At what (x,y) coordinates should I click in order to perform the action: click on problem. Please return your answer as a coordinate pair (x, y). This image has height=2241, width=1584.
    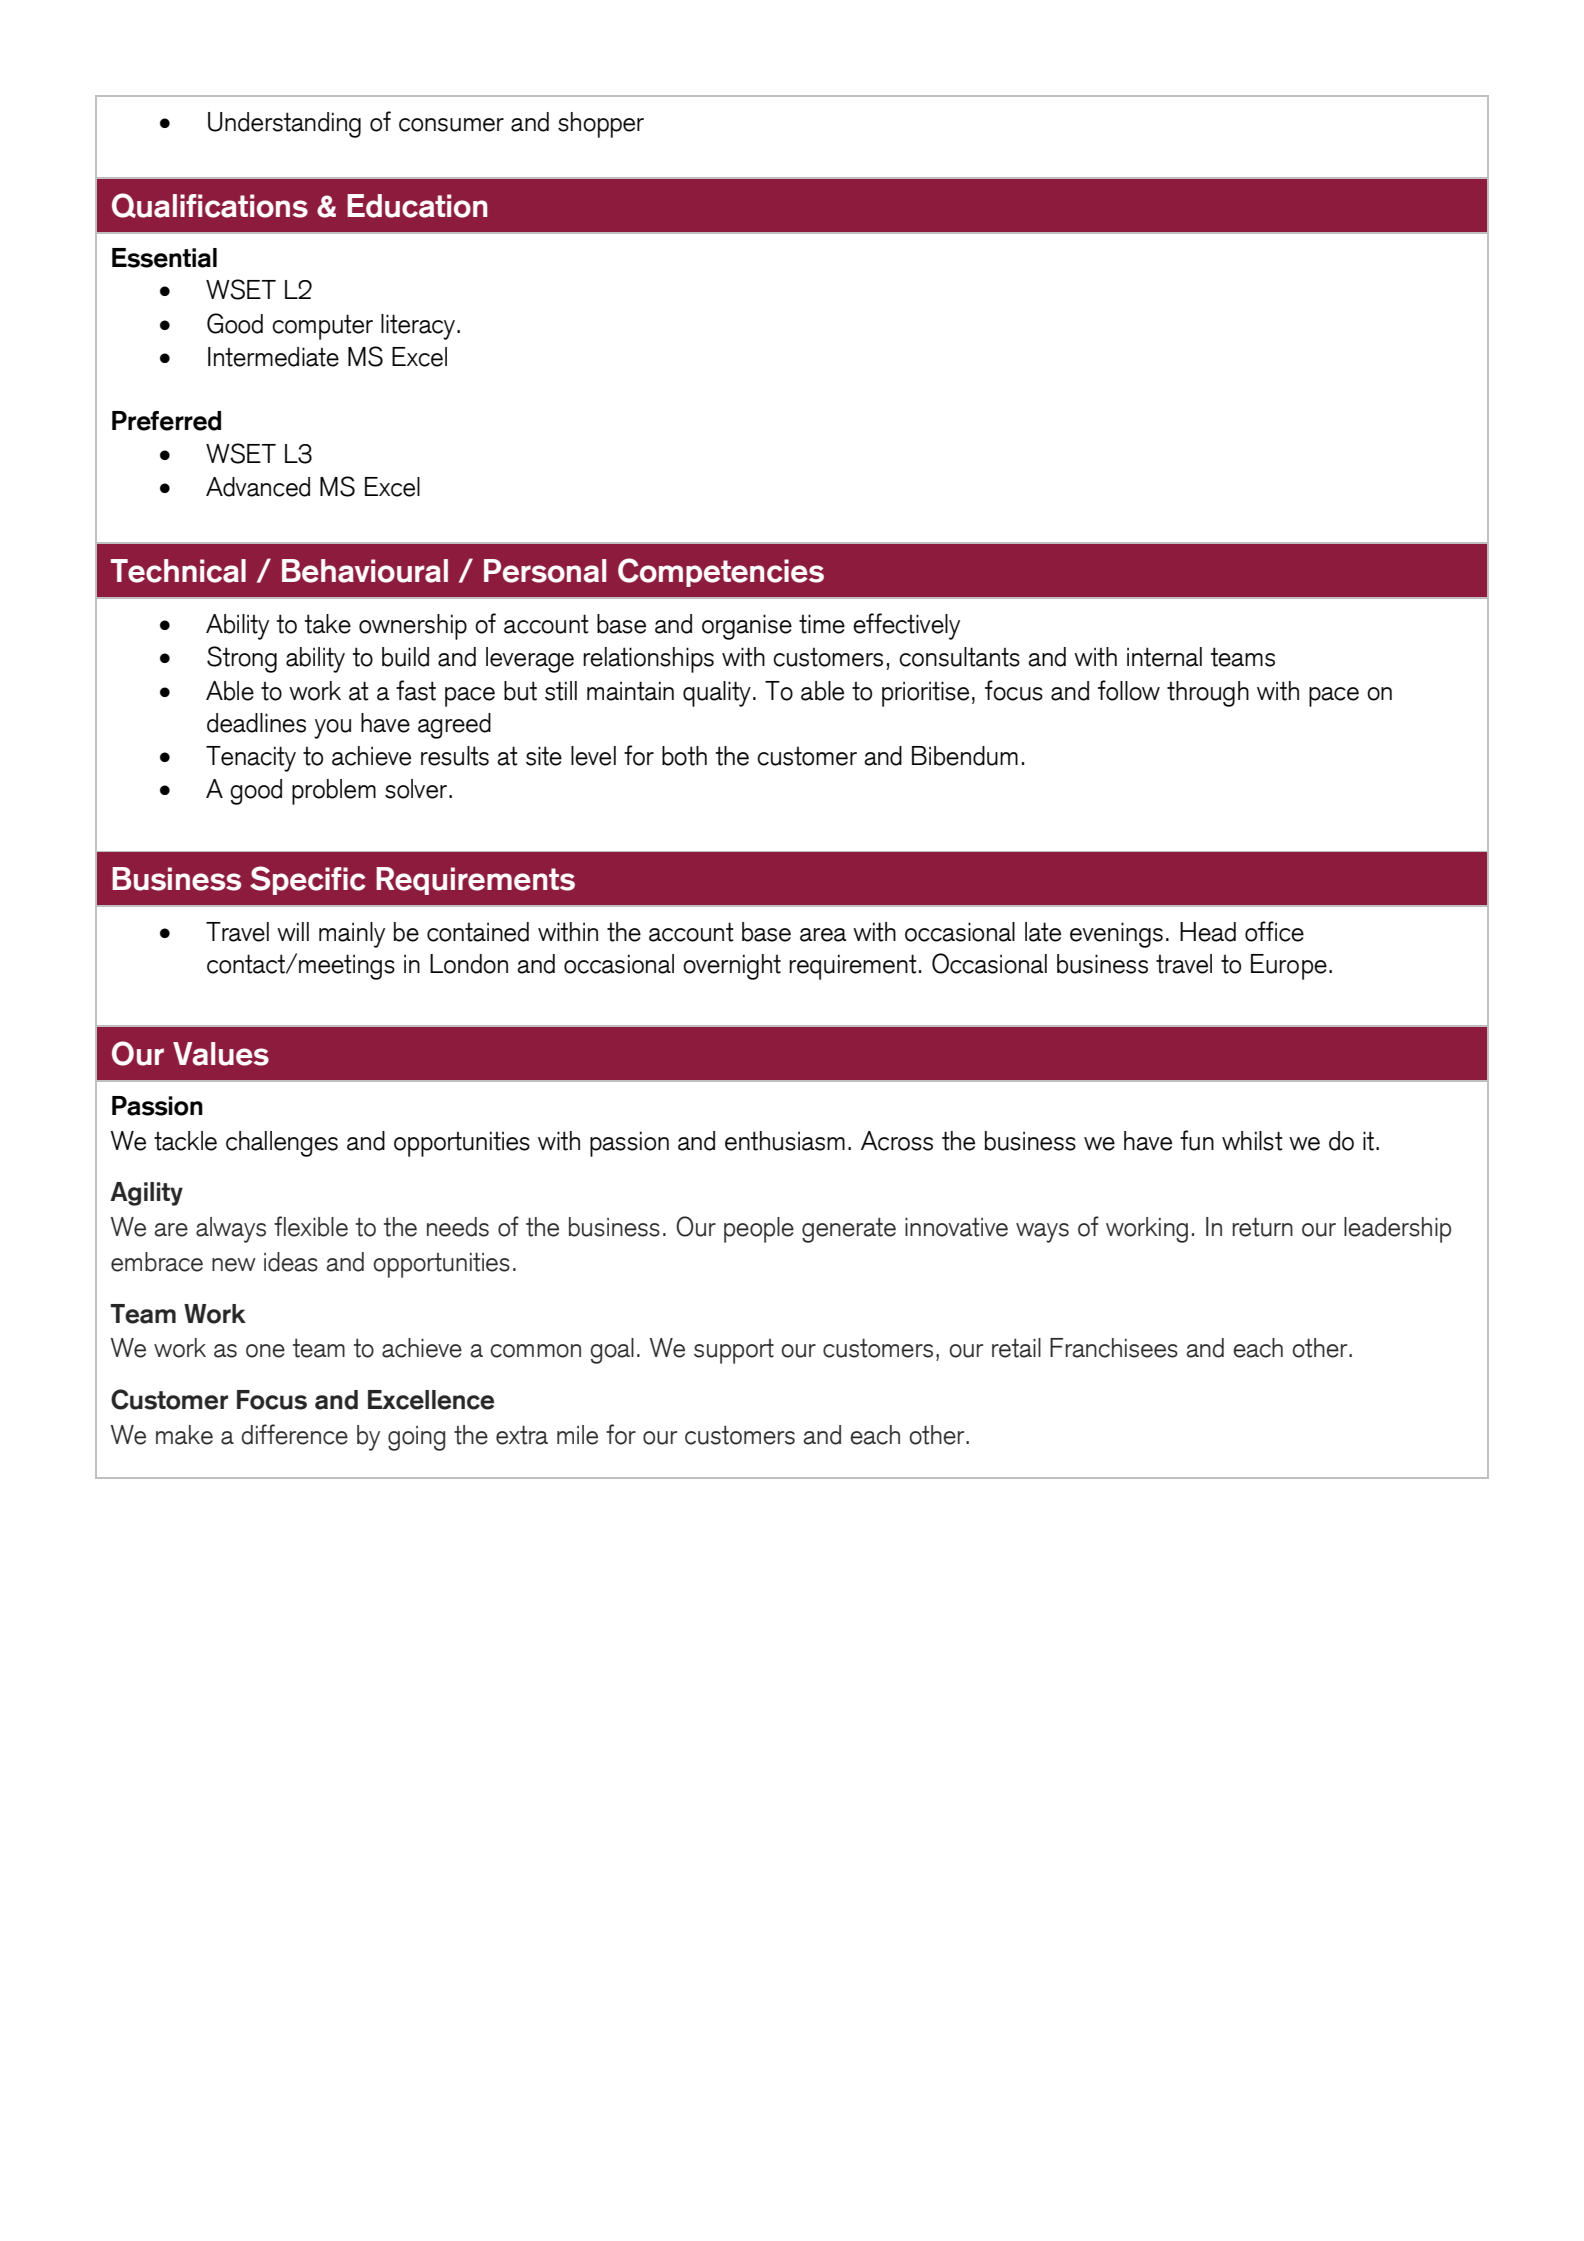
    Looking at the image, I should click on (334, 792).
